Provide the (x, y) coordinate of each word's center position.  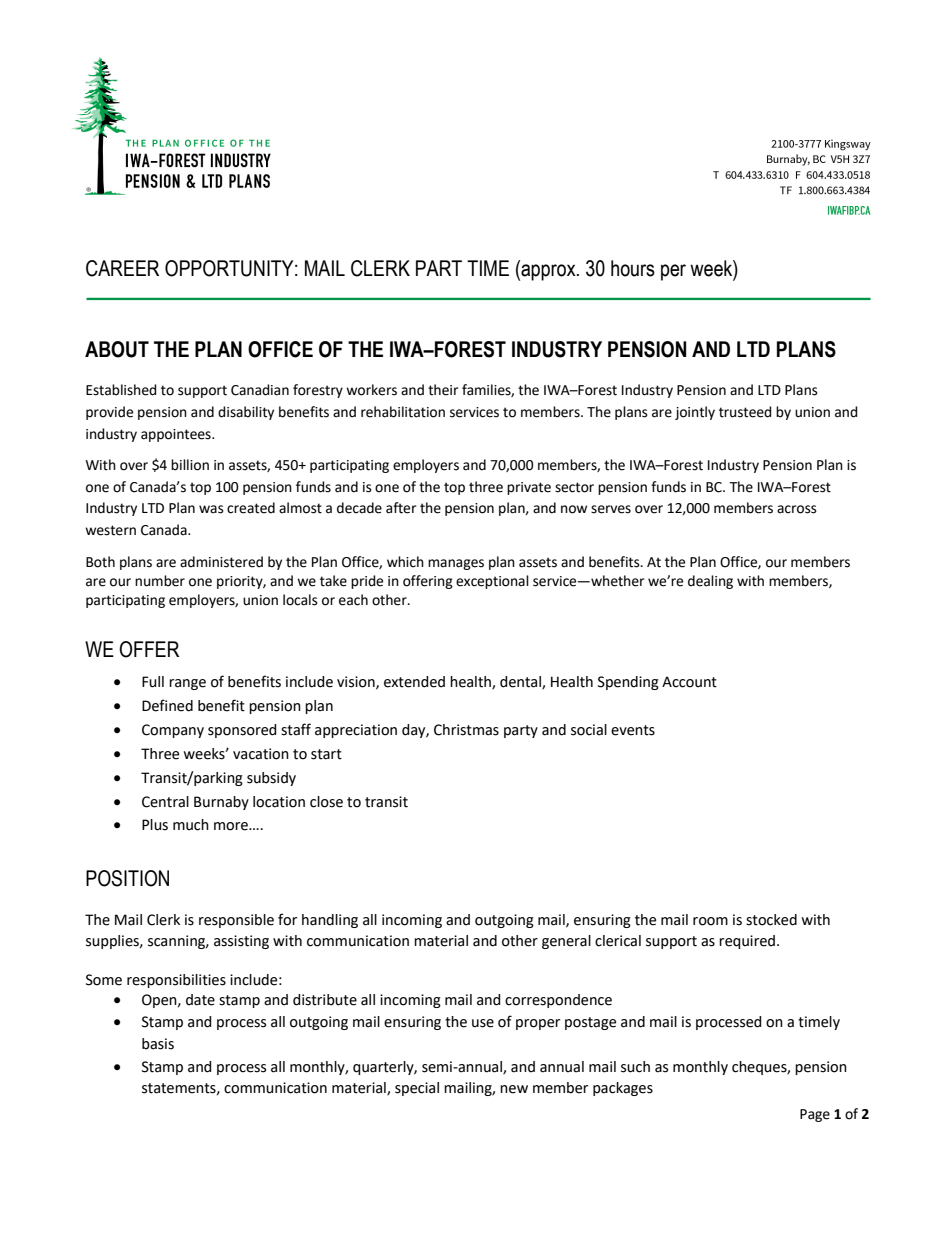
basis (158, 1044)
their (443, 390)
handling (330, 921)
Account (689, 682)
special (417, 1089)
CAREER (122, 268)
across (797, 509)
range (187, 684)
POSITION (127, 878)
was (211, 509)
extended (414, 682)
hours (633, 268)
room (710, 921)
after (401, 508)
